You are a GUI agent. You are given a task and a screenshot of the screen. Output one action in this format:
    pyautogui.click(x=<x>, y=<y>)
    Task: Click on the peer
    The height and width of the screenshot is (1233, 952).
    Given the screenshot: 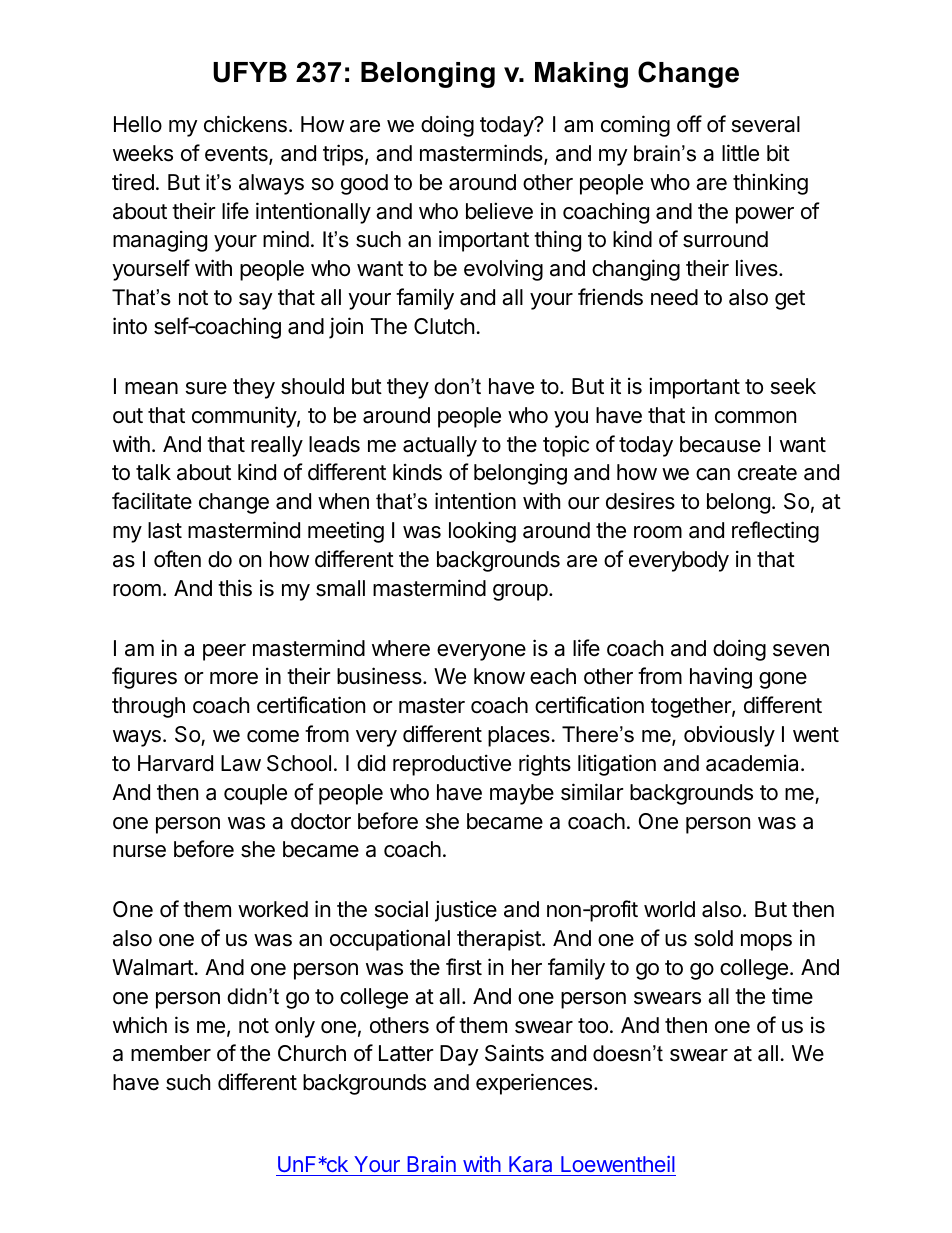 What is the action you would take?
    pyautogui.click(x=224, y=652)
